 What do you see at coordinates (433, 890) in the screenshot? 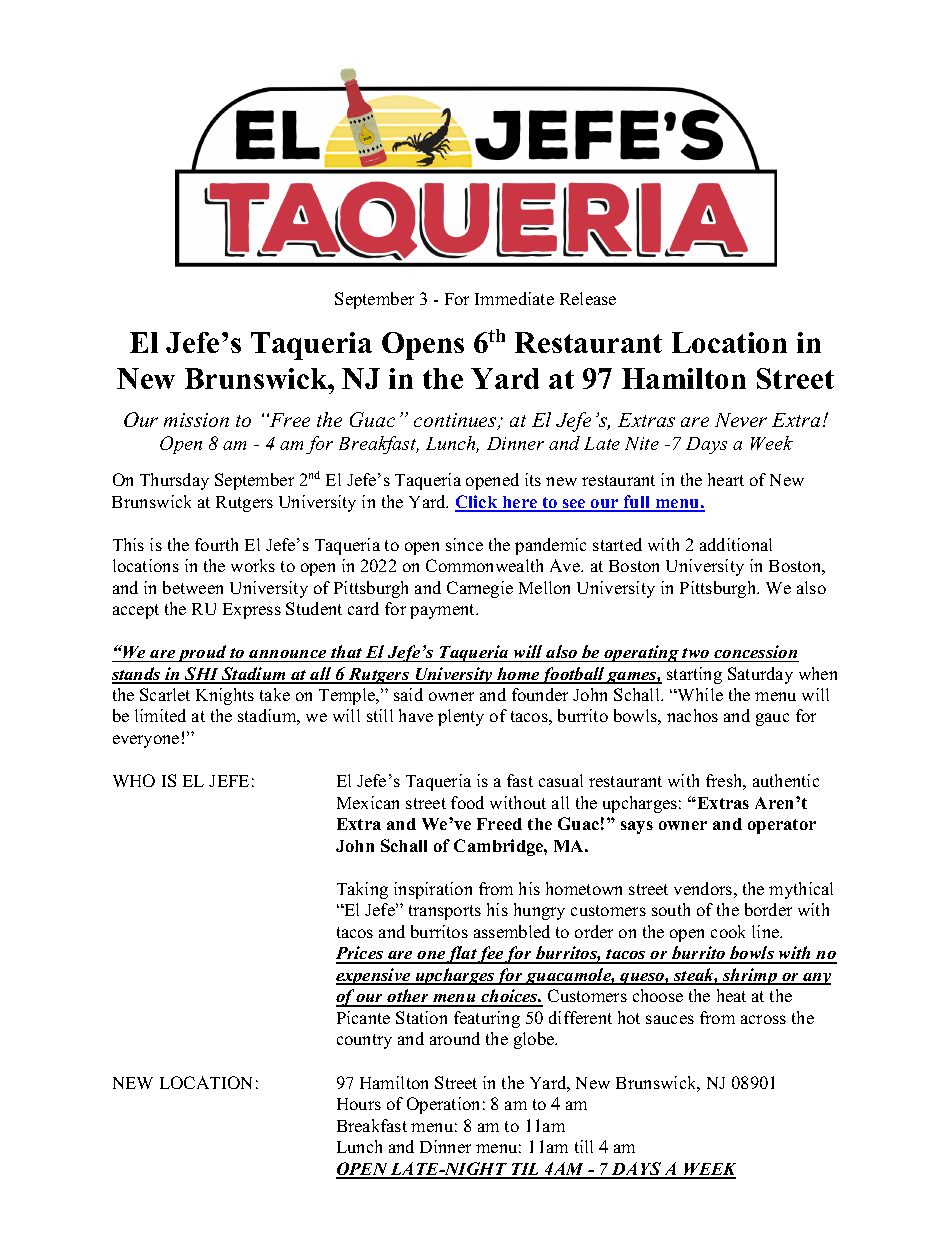
I see `inspiration` at bounding box center [433, 890].
